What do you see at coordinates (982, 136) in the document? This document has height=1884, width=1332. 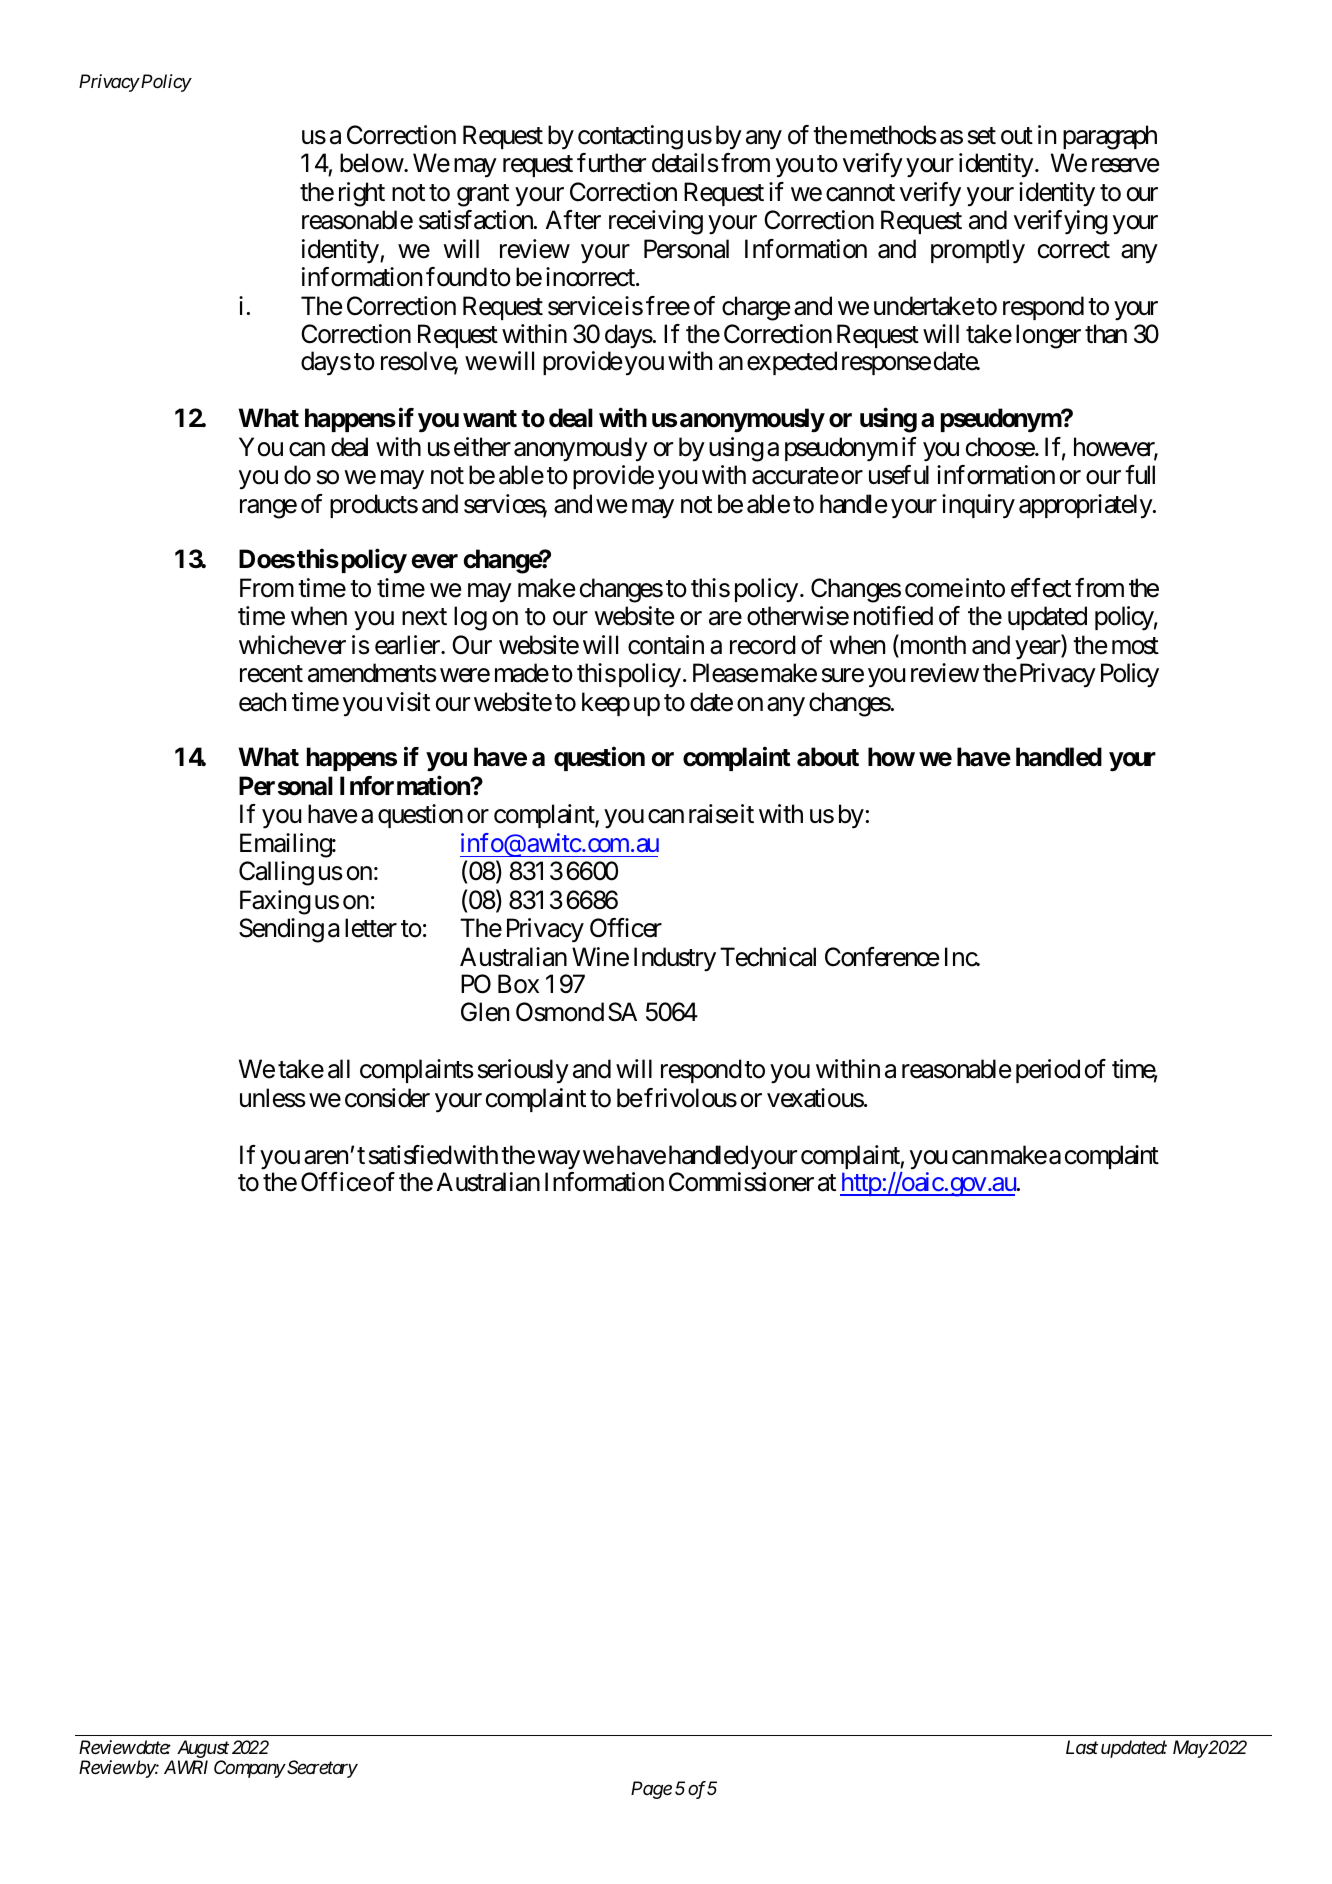 I see `set` at bounding box center [982, 136].
